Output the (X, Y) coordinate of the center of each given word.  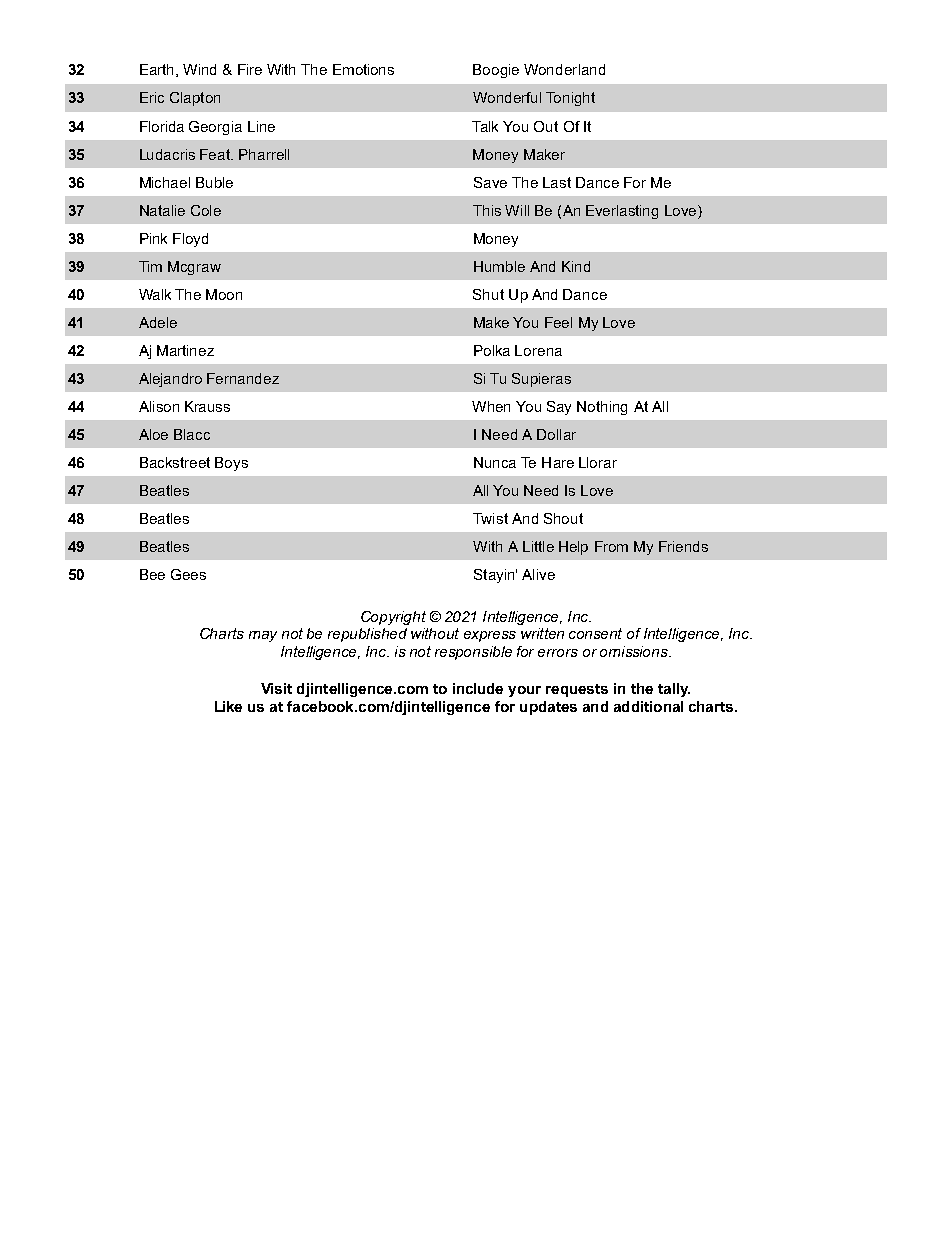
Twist (490, 518)
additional (648, 706)
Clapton (195, 99)
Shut (488, 294)
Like (228, 706)
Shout (563, 518)
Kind (576, 266)
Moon (224, 294)
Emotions (363, 69)
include (478, 688)
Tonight (570, 99)
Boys (231, 464)
